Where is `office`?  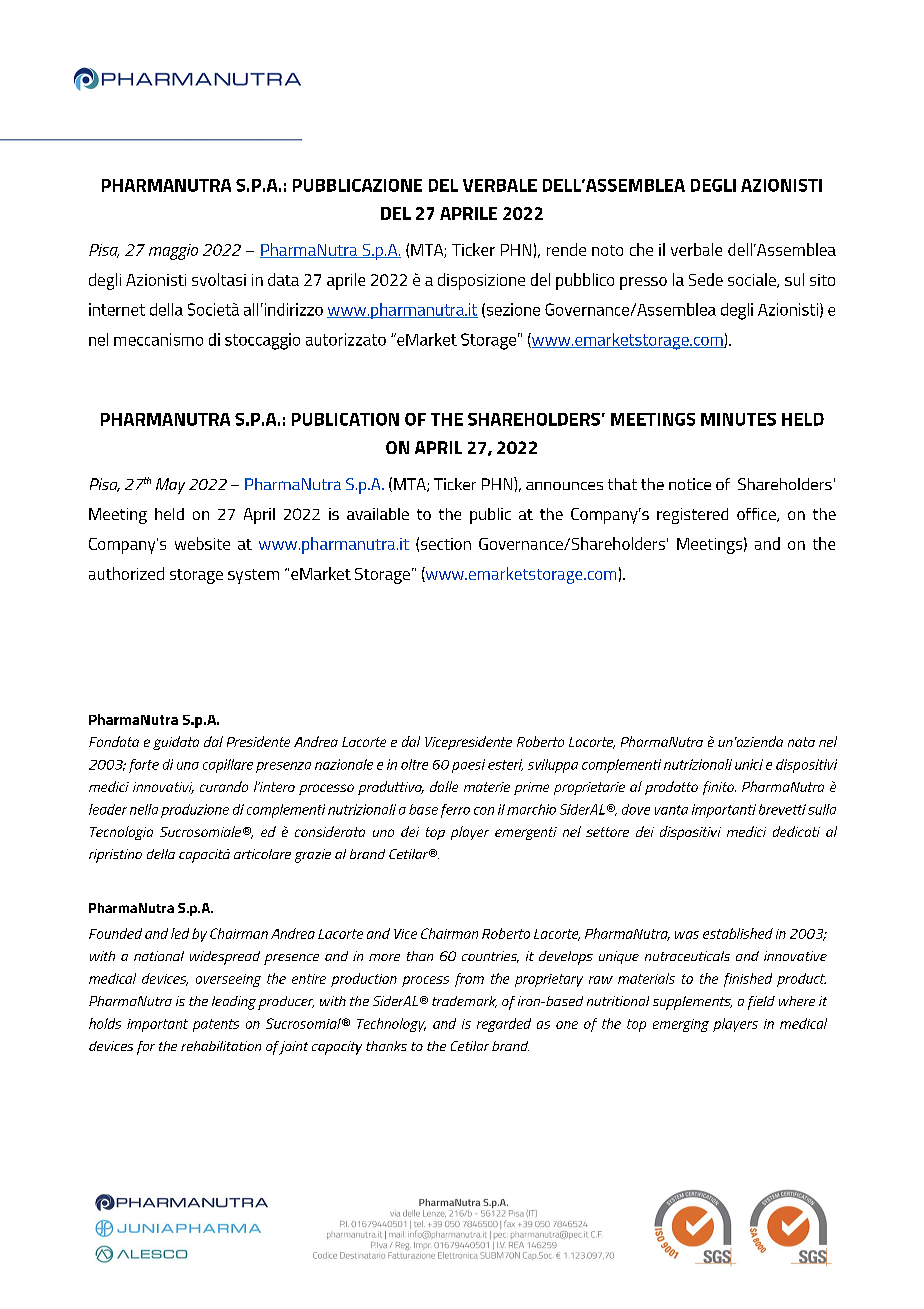 office is located at coordinates (757, 515).
